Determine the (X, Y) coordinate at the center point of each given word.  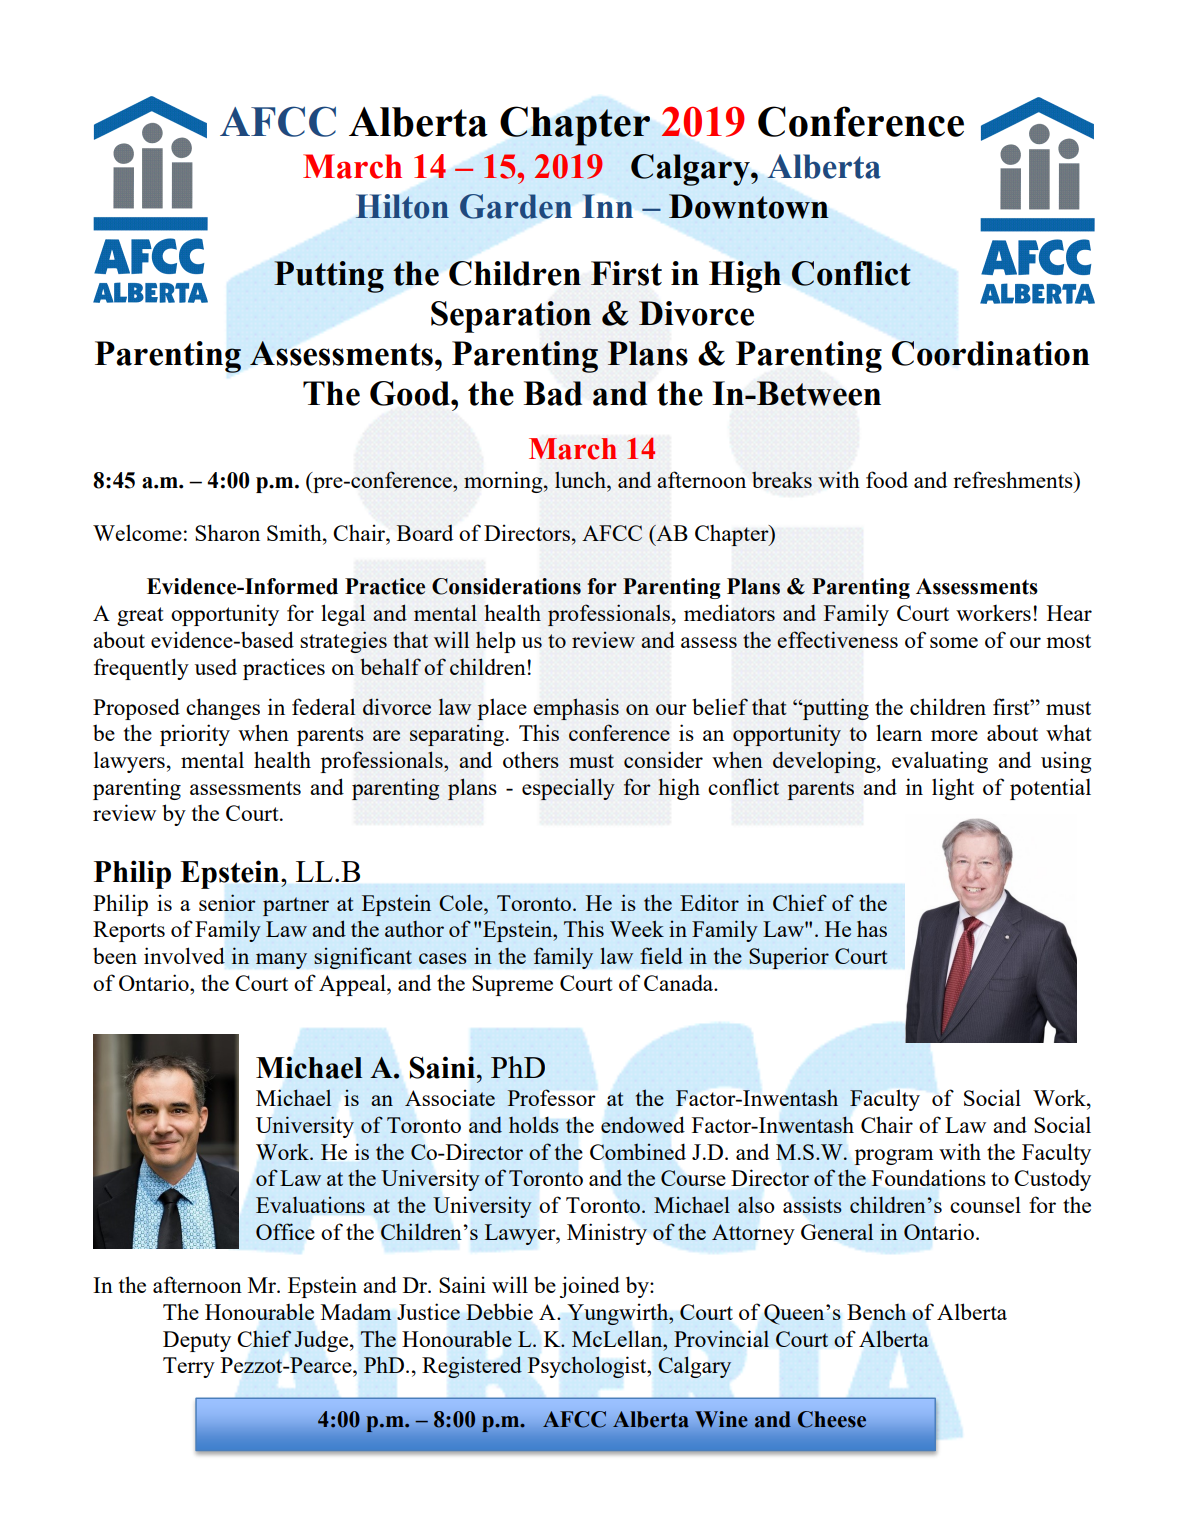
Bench (876, 1312)
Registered (472, 1367)
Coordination (991, 353)
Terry (189, 1367)
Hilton (402, 206)
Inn (607, 206)
